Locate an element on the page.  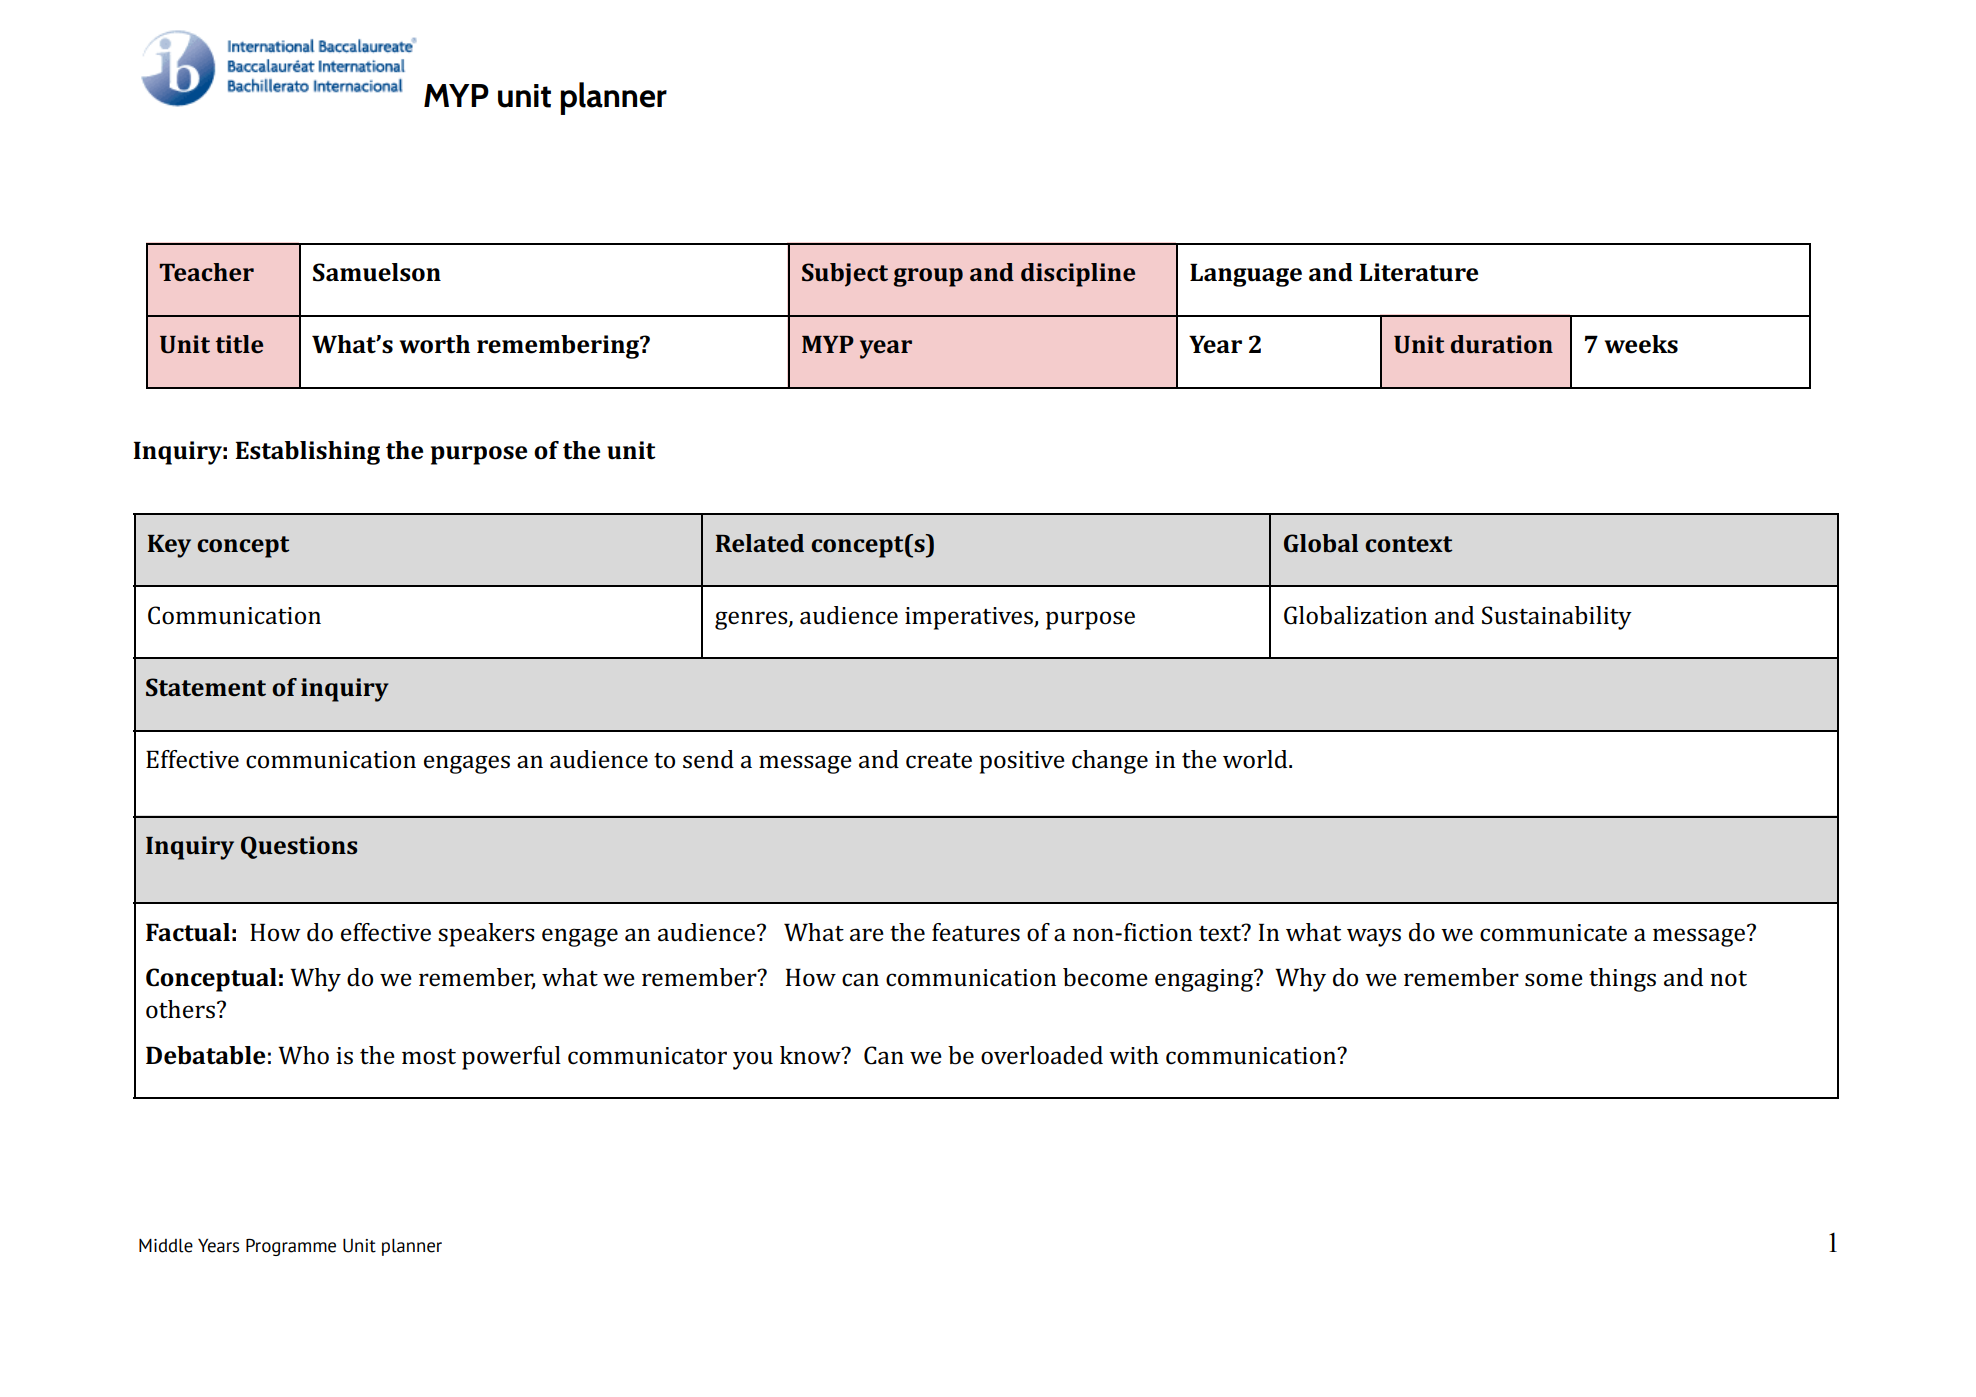
Programme is located at coordinates (291, 1247).
